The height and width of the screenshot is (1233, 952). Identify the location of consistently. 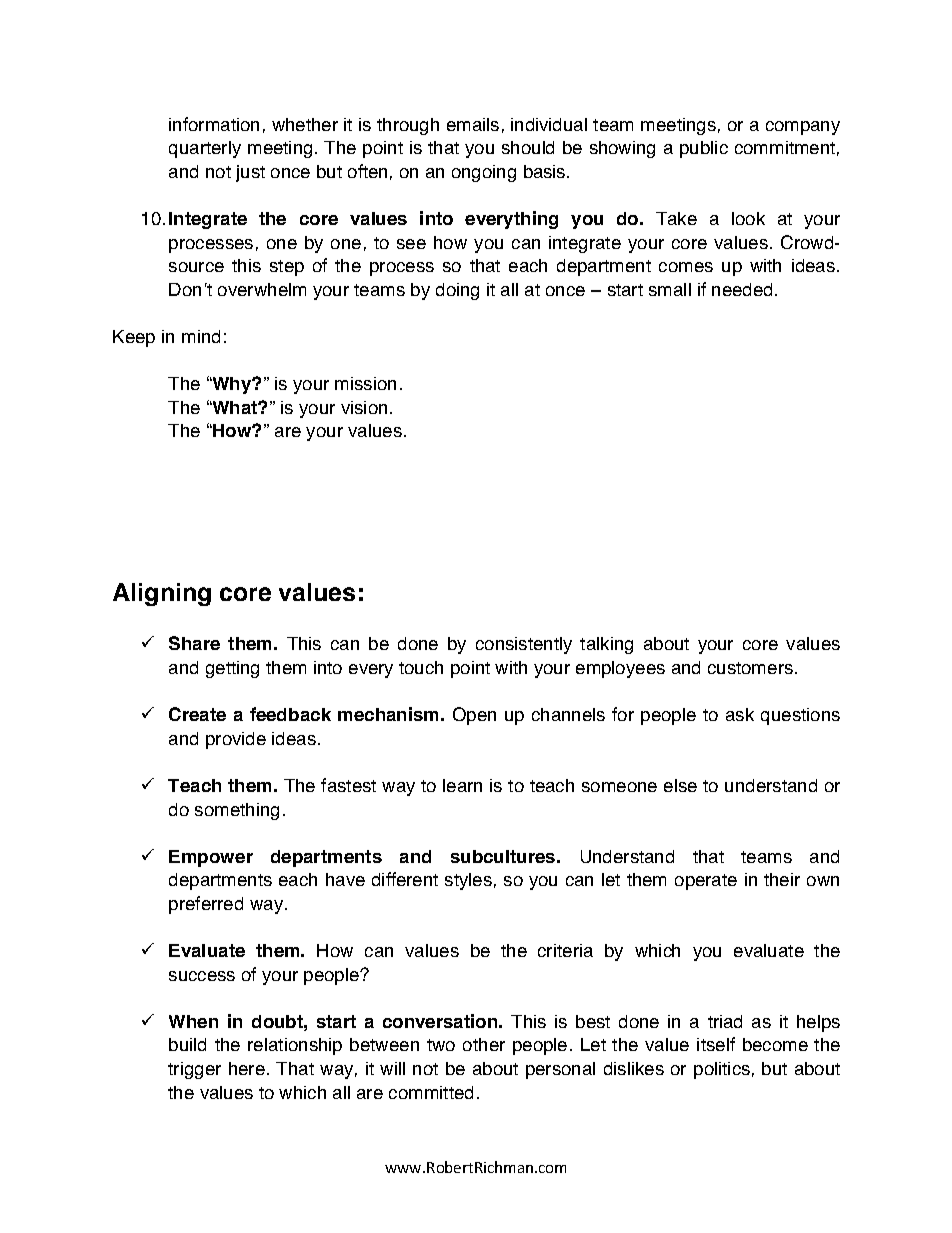
(524, 645).
